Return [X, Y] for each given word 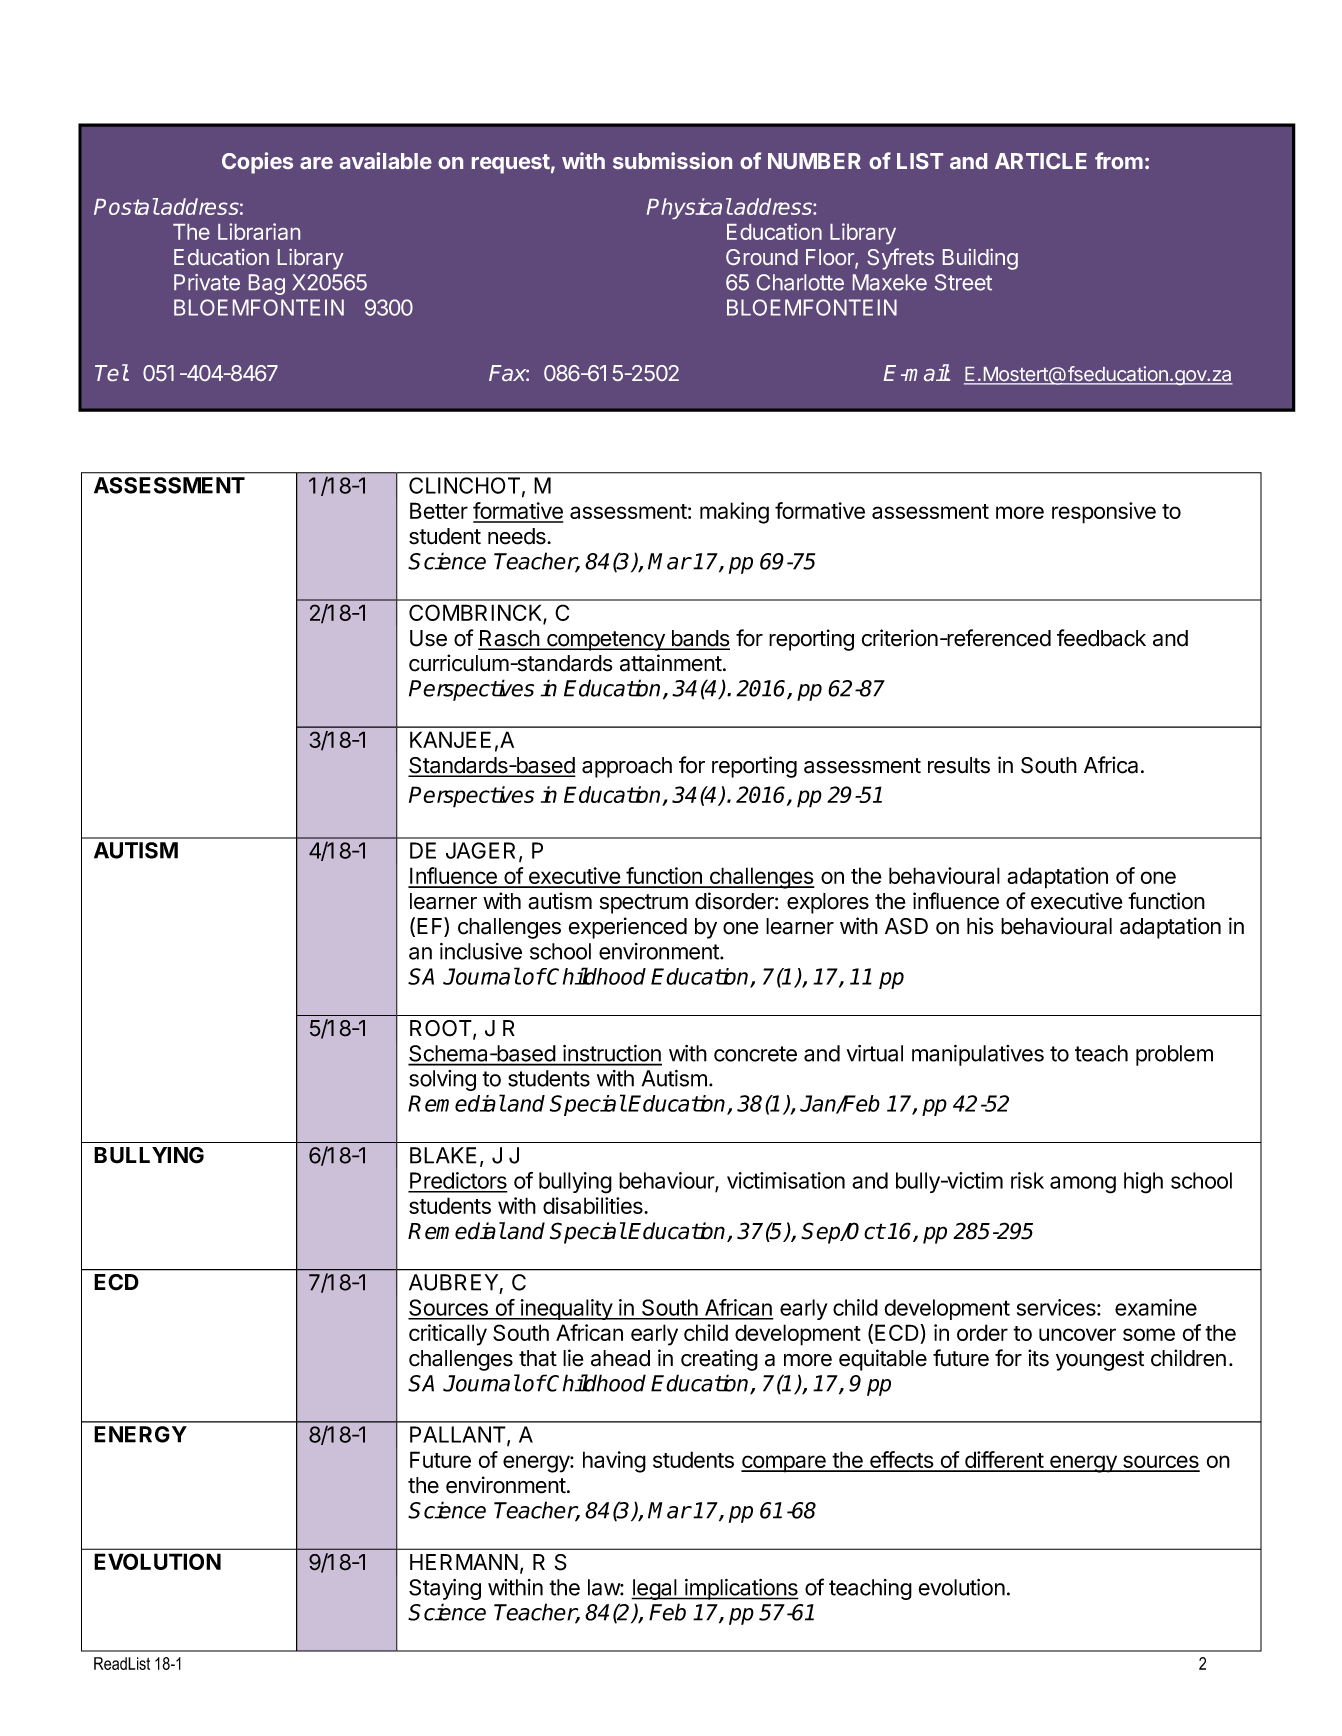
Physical [689, 208]
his [980, 926]
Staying [445, 1589]
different [1004, 1461]
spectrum [644, 904]
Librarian [259, 231]
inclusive [481, 951]
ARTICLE [1041, 161]
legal [655, 1589]
